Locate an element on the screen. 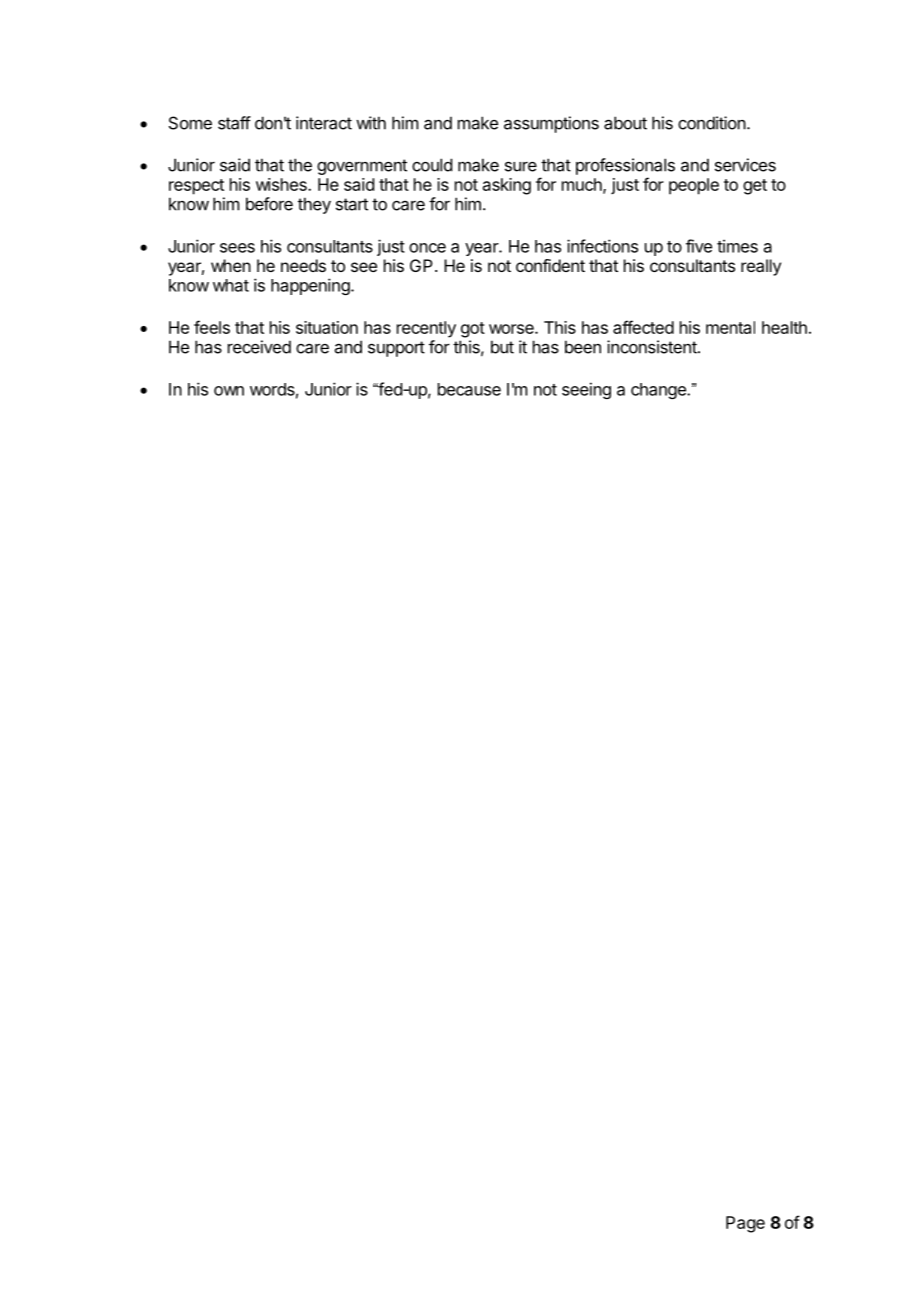  seeing is located at coordinates (586, 390).
